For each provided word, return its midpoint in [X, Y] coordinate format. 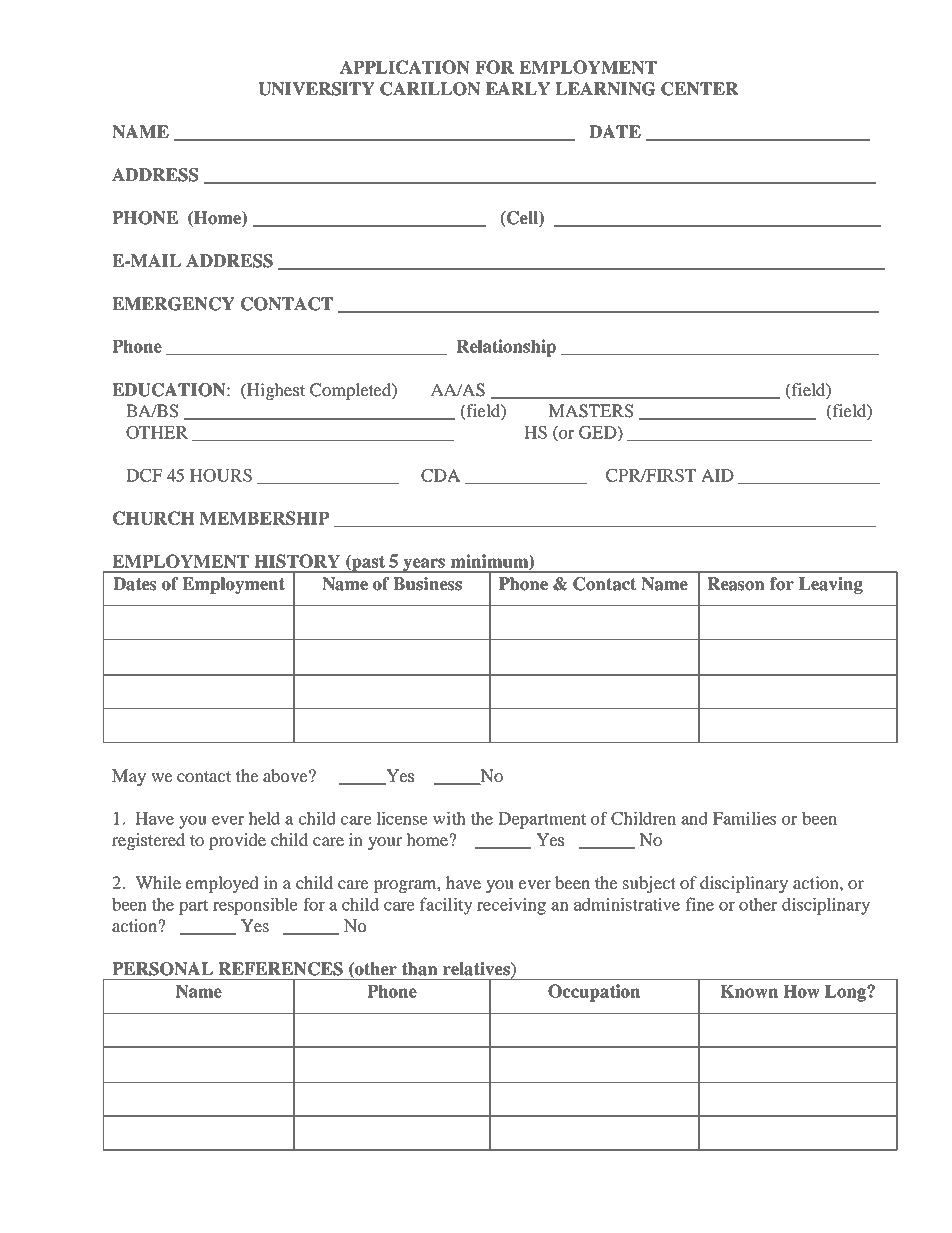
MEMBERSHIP [264, 518]
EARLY [518, 88]
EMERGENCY [173, 304]
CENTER [700, 89]
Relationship [506, 348]
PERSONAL [163, 969]
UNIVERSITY [316, 89]
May [129, 777]
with [449, 818]
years [424, 565]
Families [744, 818]
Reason [736, 584]
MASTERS [590, 411]
